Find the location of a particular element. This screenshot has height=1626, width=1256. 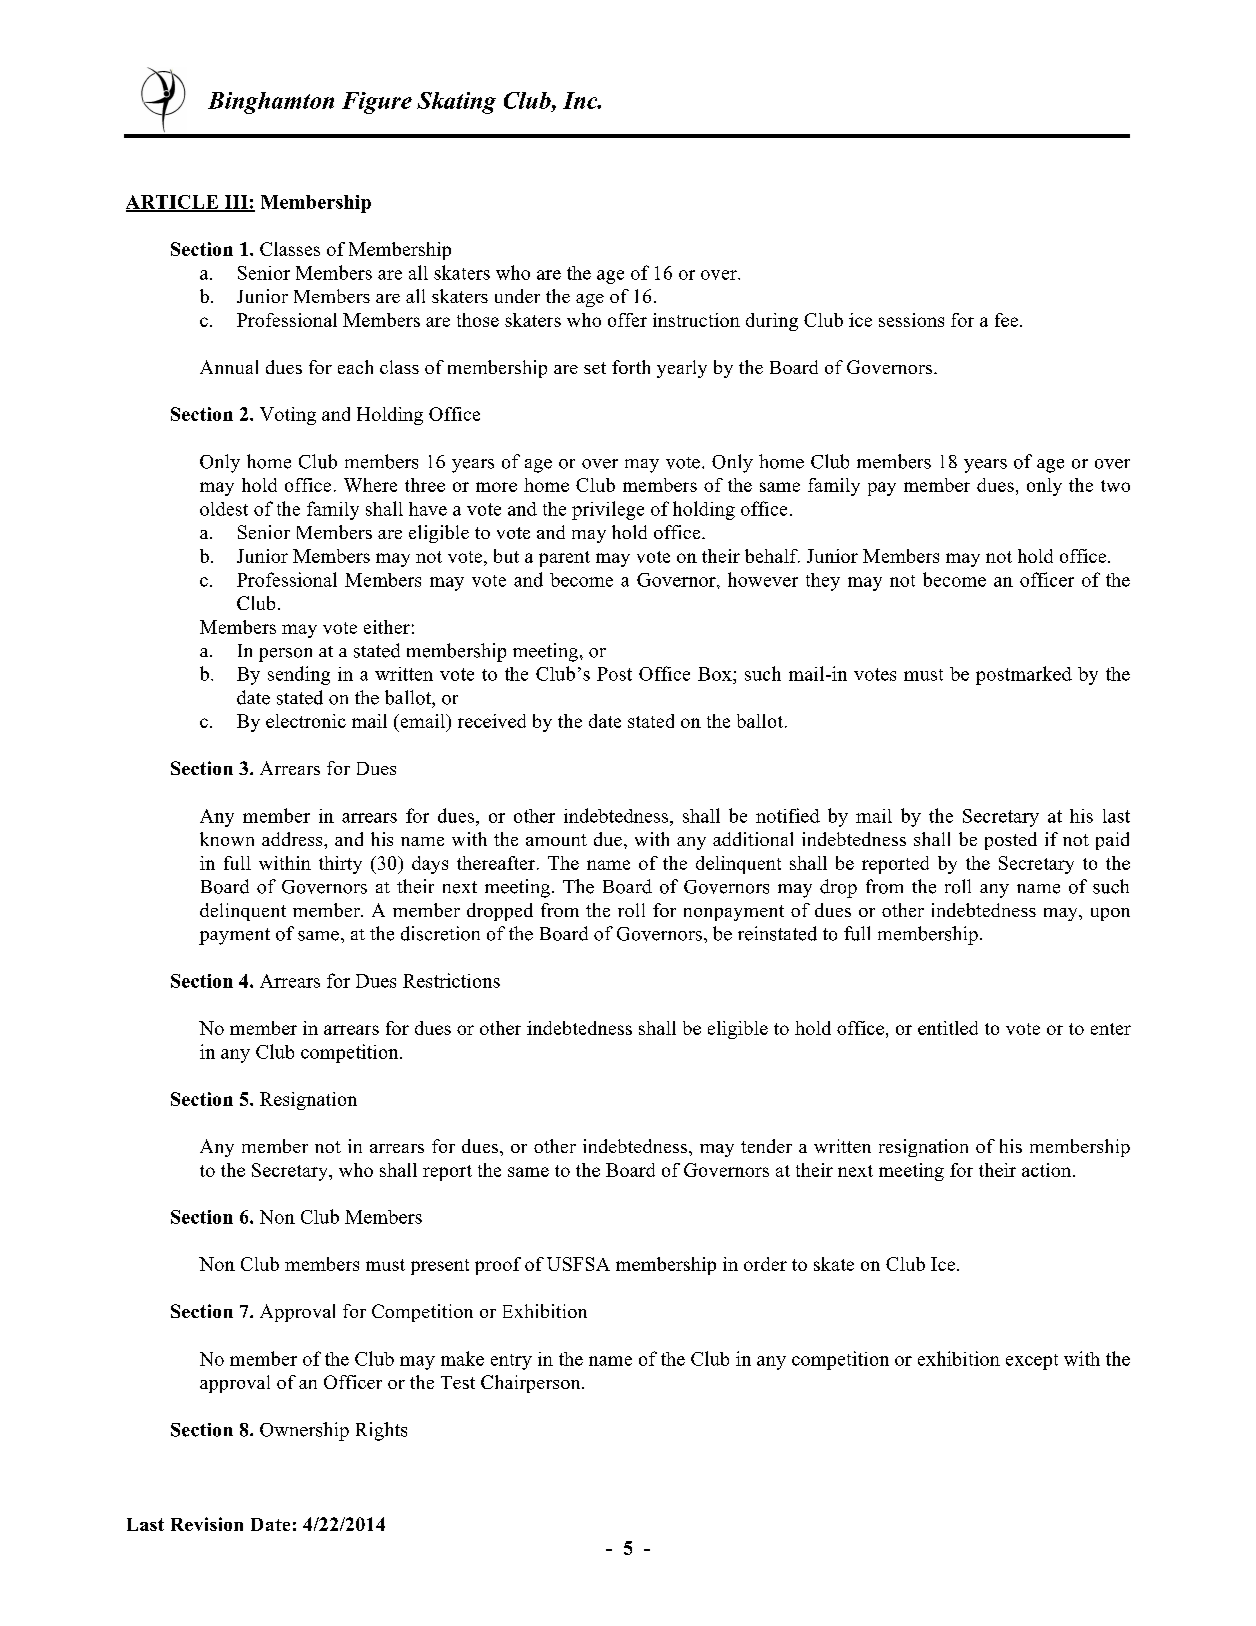

two is located at coordinates (1115, 486).
